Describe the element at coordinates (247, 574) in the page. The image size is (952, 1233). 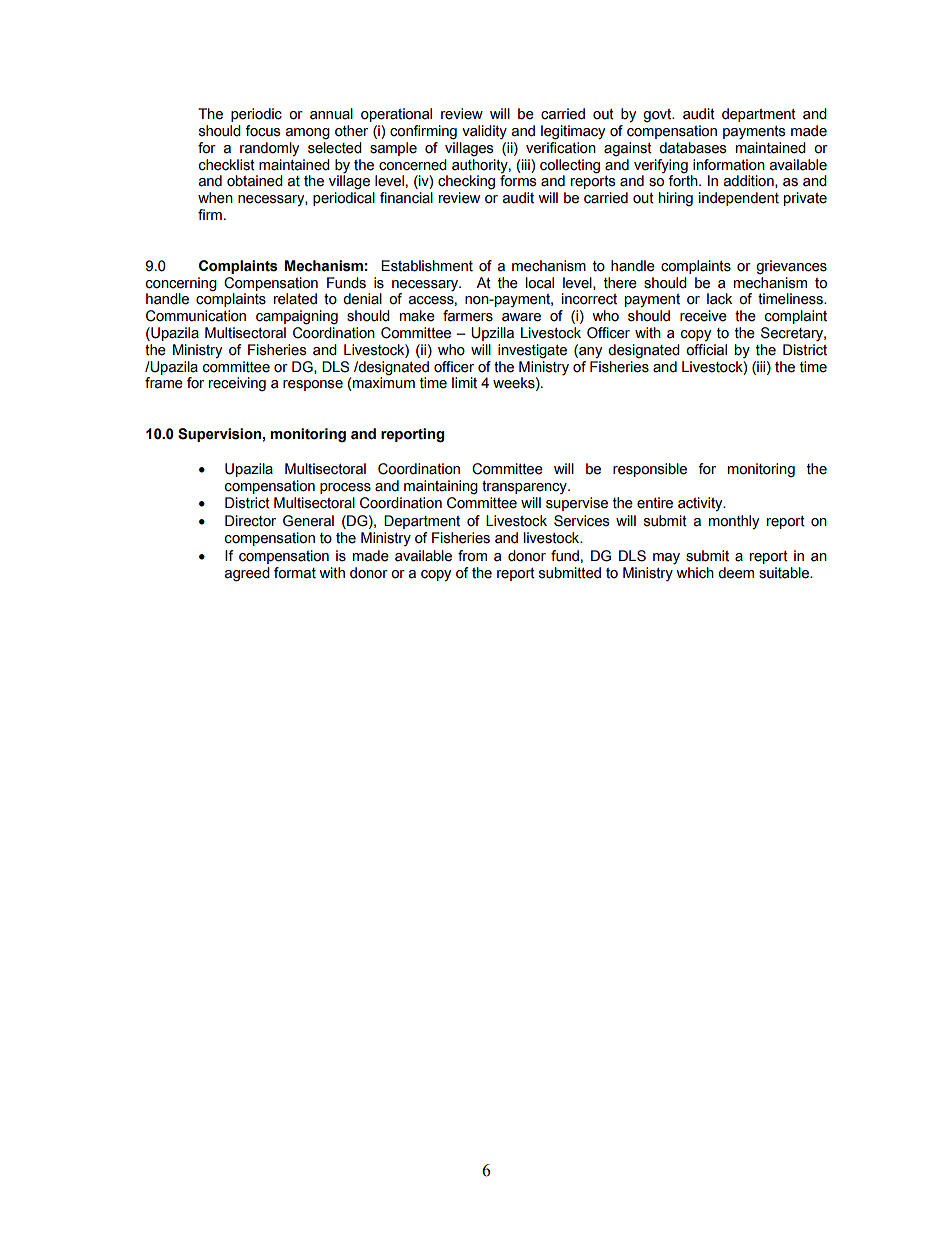
I see `agreed` at that location.
